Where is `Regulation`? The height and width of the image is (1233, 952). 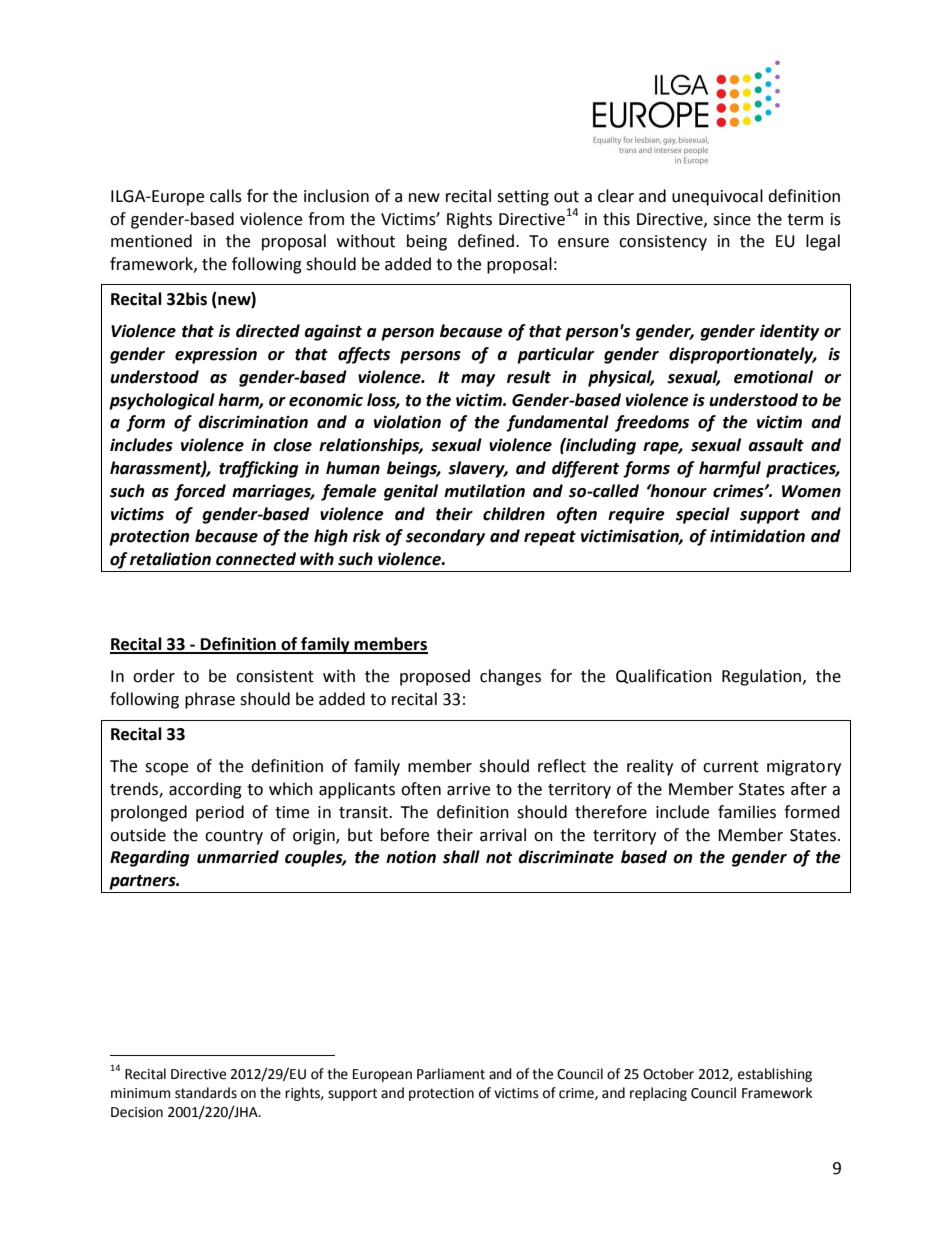 Regulation is located at coordinates (763, 677).
